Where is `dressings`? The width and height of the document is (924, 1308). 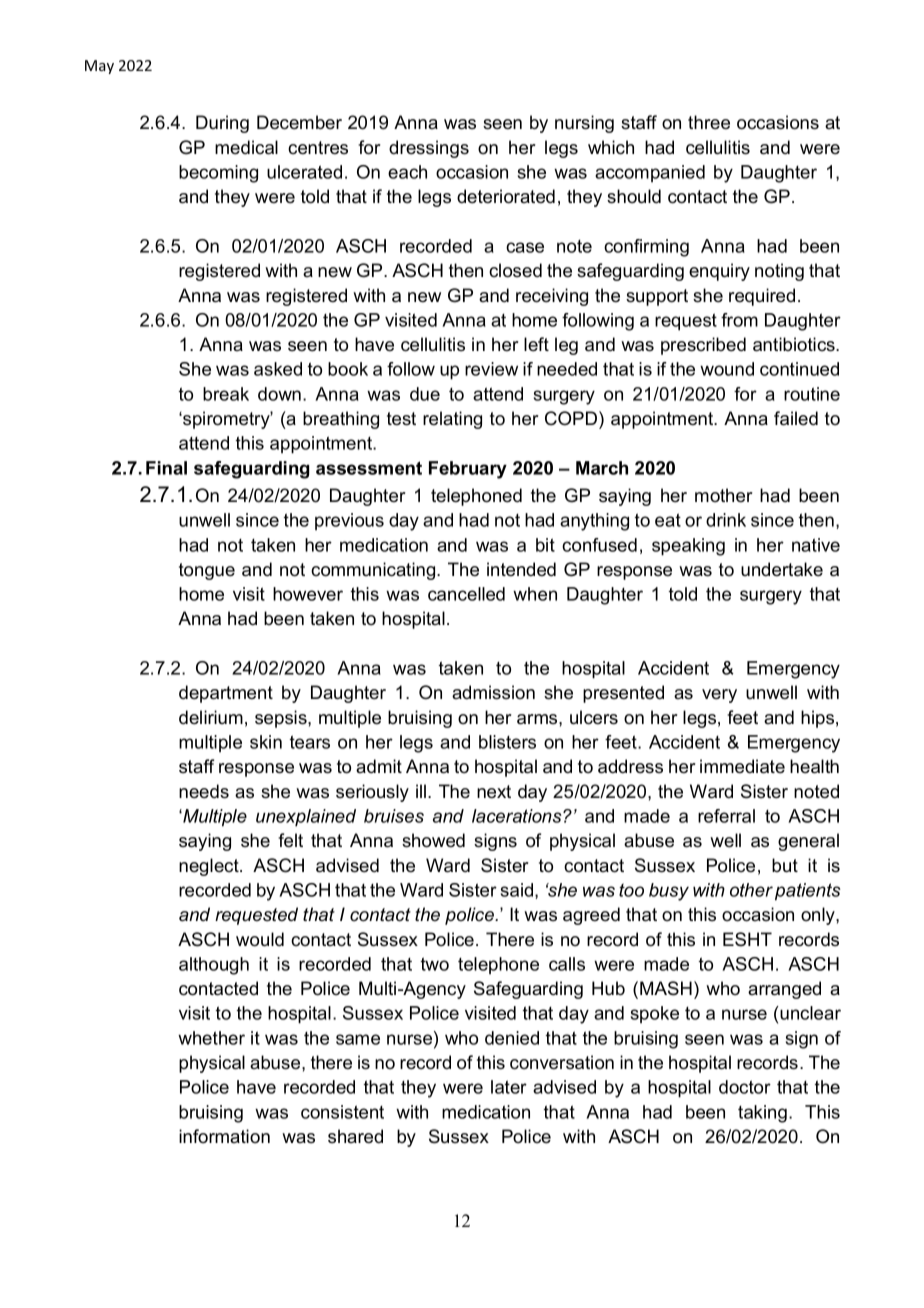 dressings is located at coordinates (429, 149).
